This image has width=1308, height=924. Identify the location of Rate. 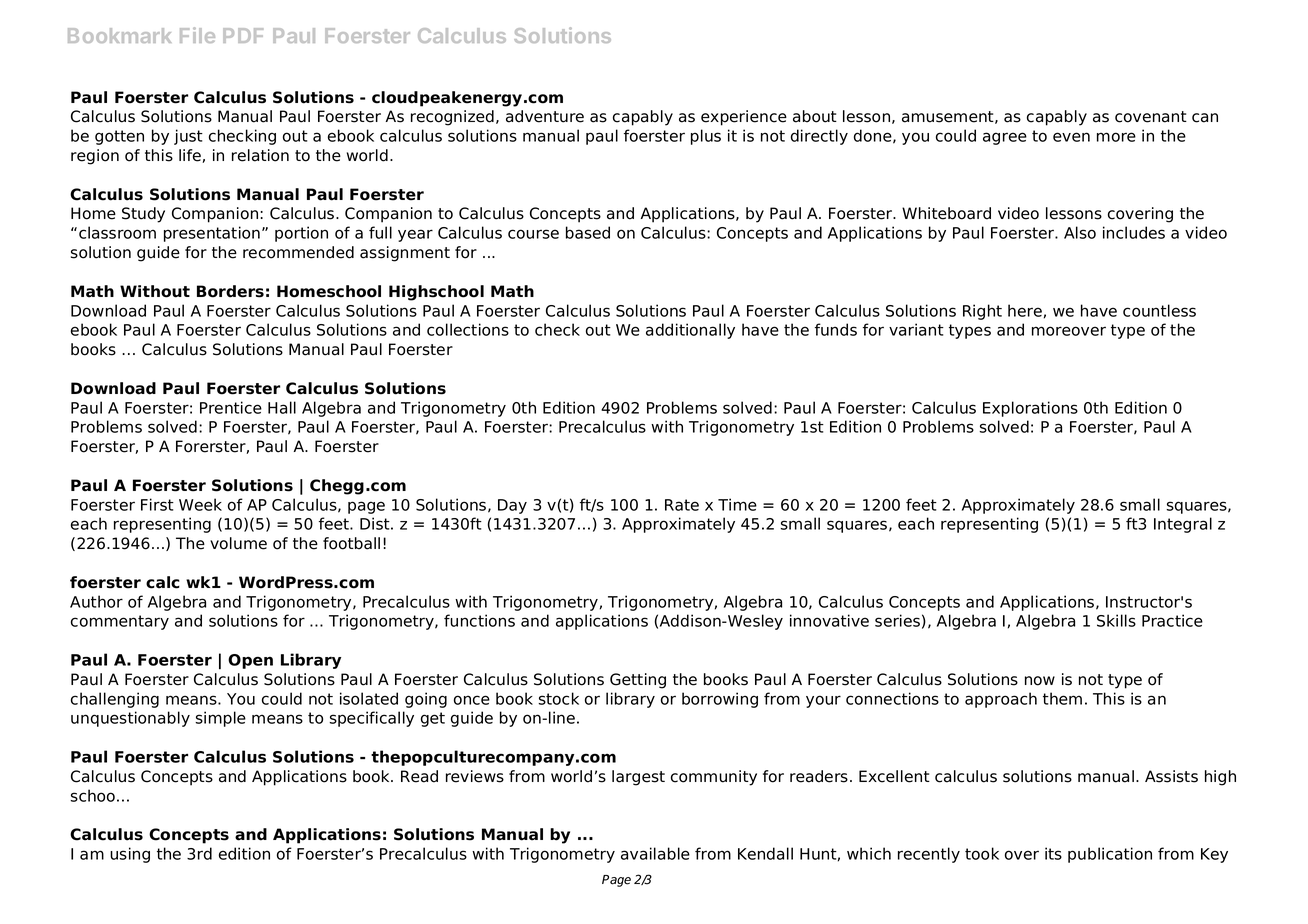
(682, 505).
